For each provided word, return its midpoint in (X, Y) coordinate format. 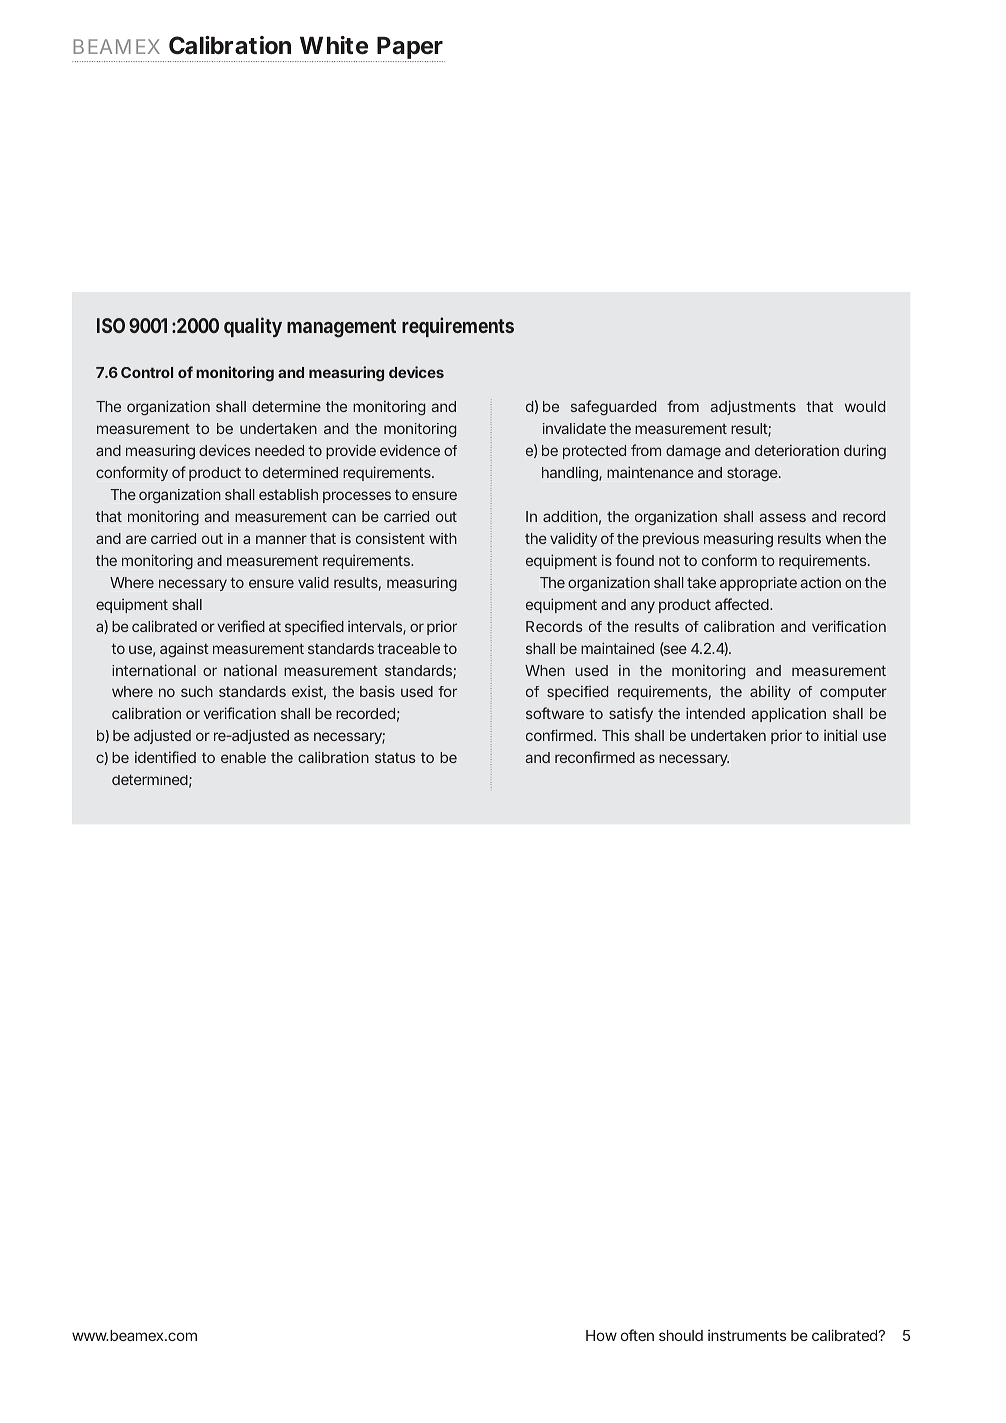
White (334, 45)
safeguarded (613, 408)
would (865, 406)
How (601, 1335)
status (395, 758)
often (637, 1335)
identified (165, 757)
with (443, 538)
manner (281, 539)
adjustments (753, 407)
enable (243, 757)
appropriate (758, 584)
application (788, 714)
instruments (747, 1335)
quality (253, 327)
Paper (410, 49)
